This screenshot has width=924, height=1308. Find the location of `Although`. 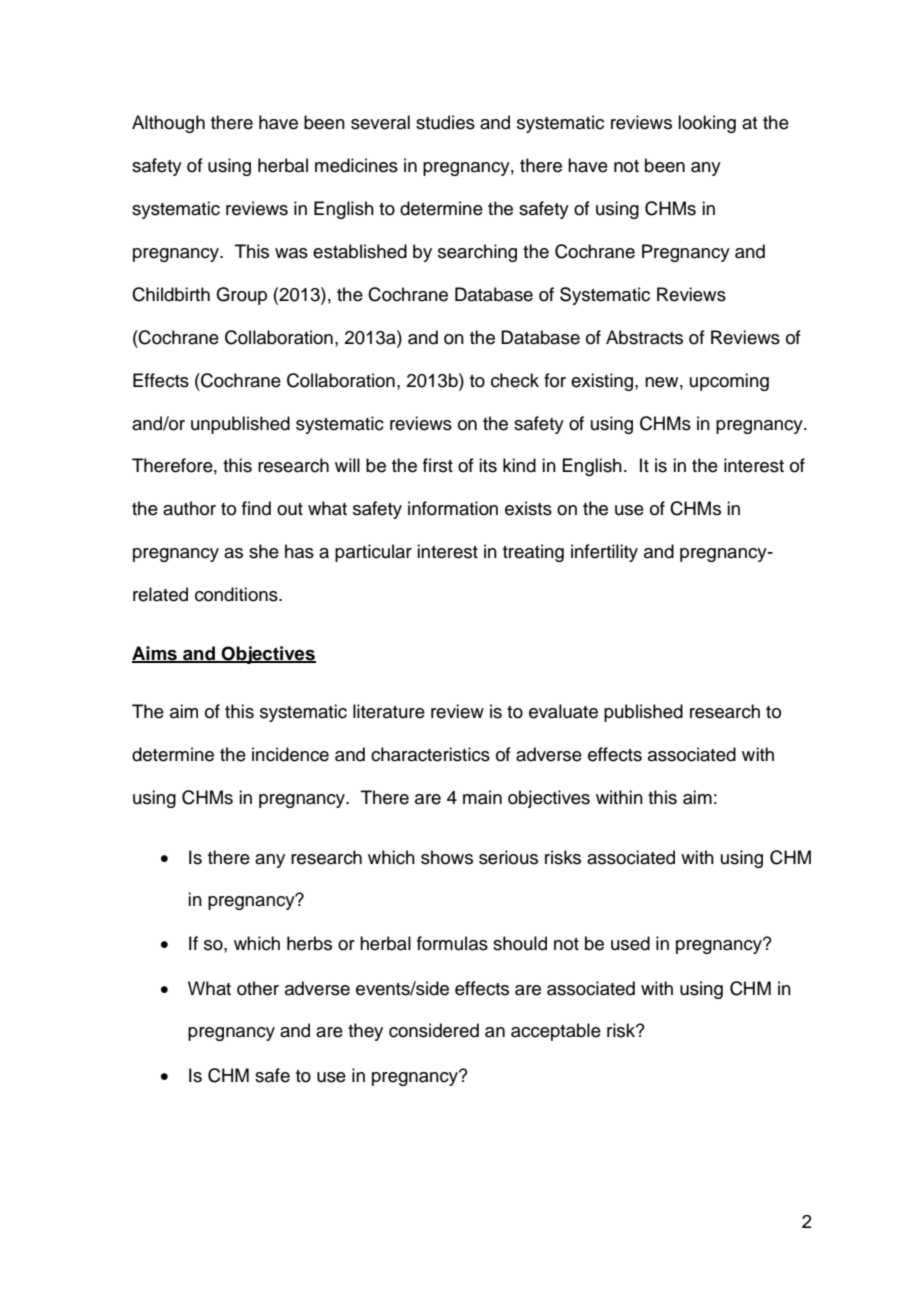

Although is located at coordinates (168, 124).
